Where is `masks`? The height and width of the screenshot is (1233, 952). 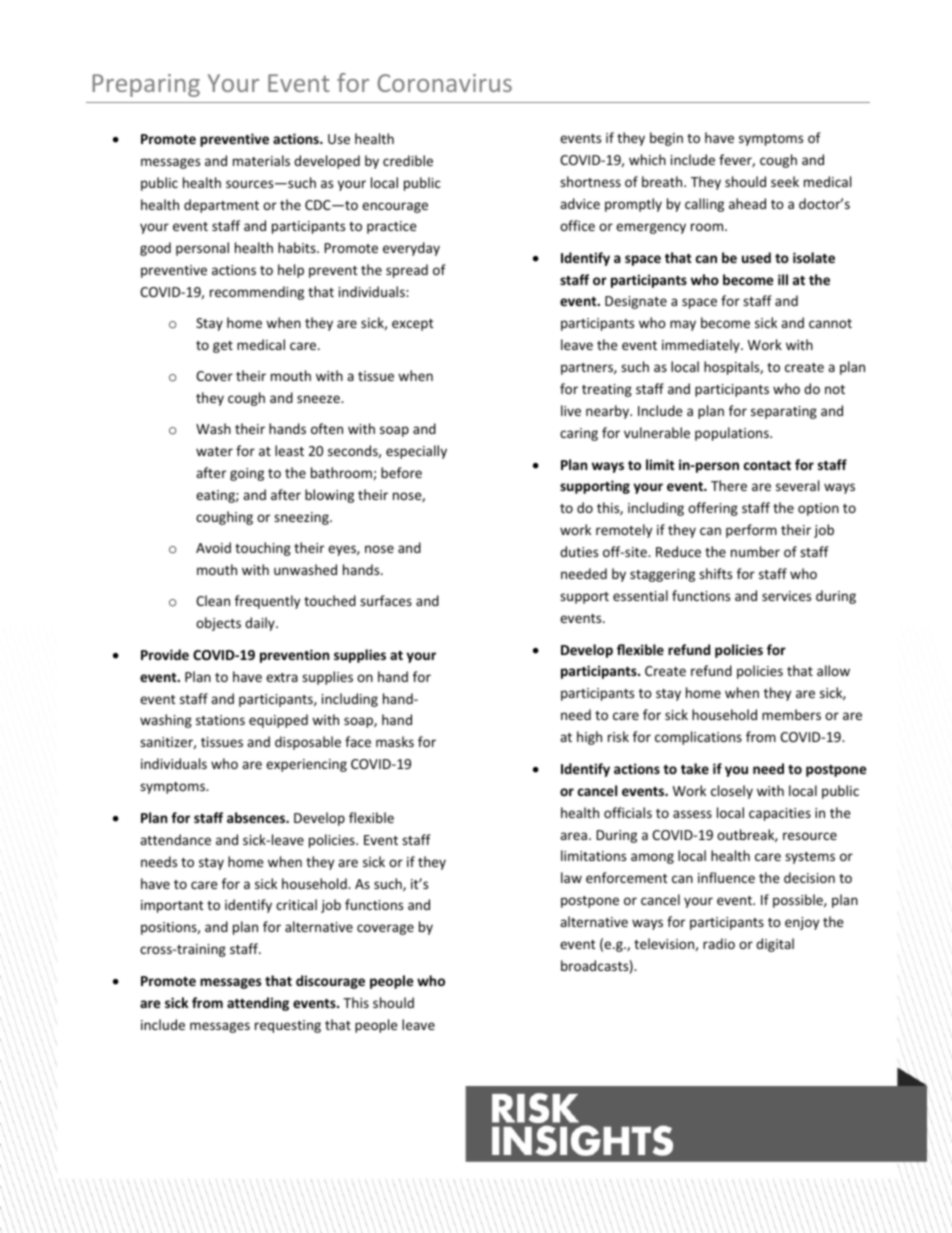
masks is located at coordinates (395, 741).
